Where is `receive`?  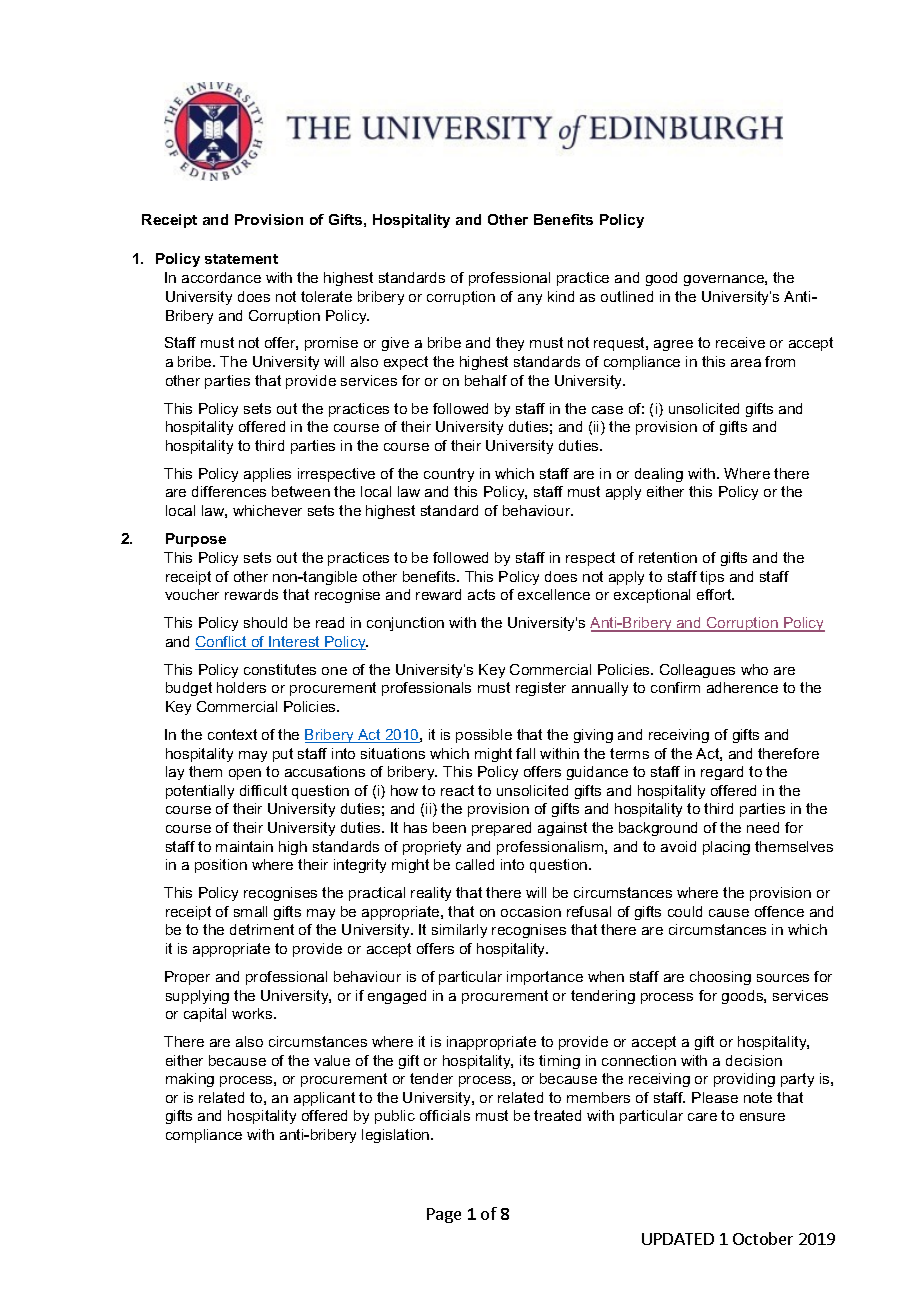 receive is located at coordinates (740, 342).
